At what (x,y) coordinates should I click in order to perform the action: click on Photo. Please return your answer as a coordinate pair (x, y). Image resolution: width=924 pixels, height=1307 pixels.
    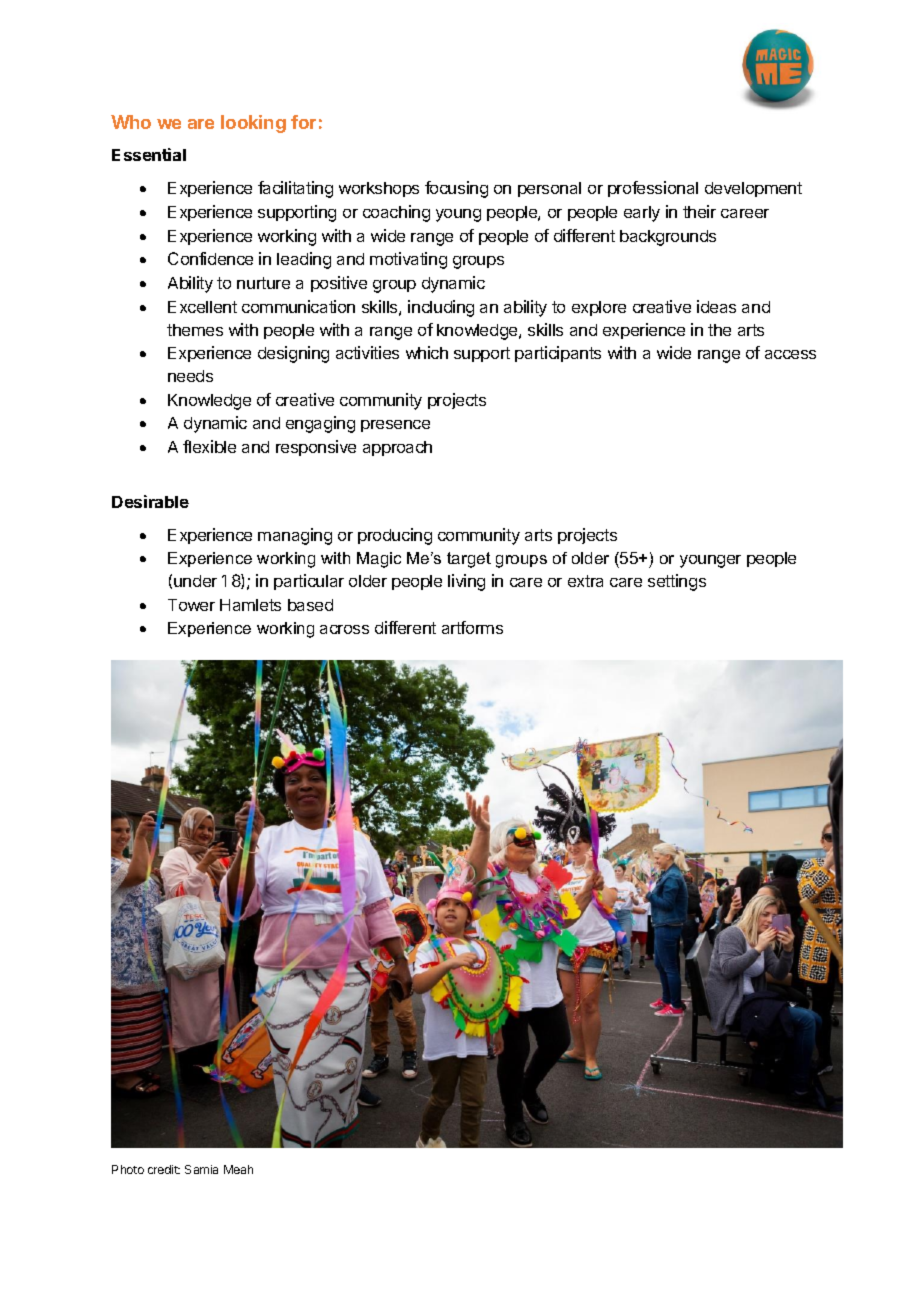
    Looking at the image, I should click on (128, 1169).
